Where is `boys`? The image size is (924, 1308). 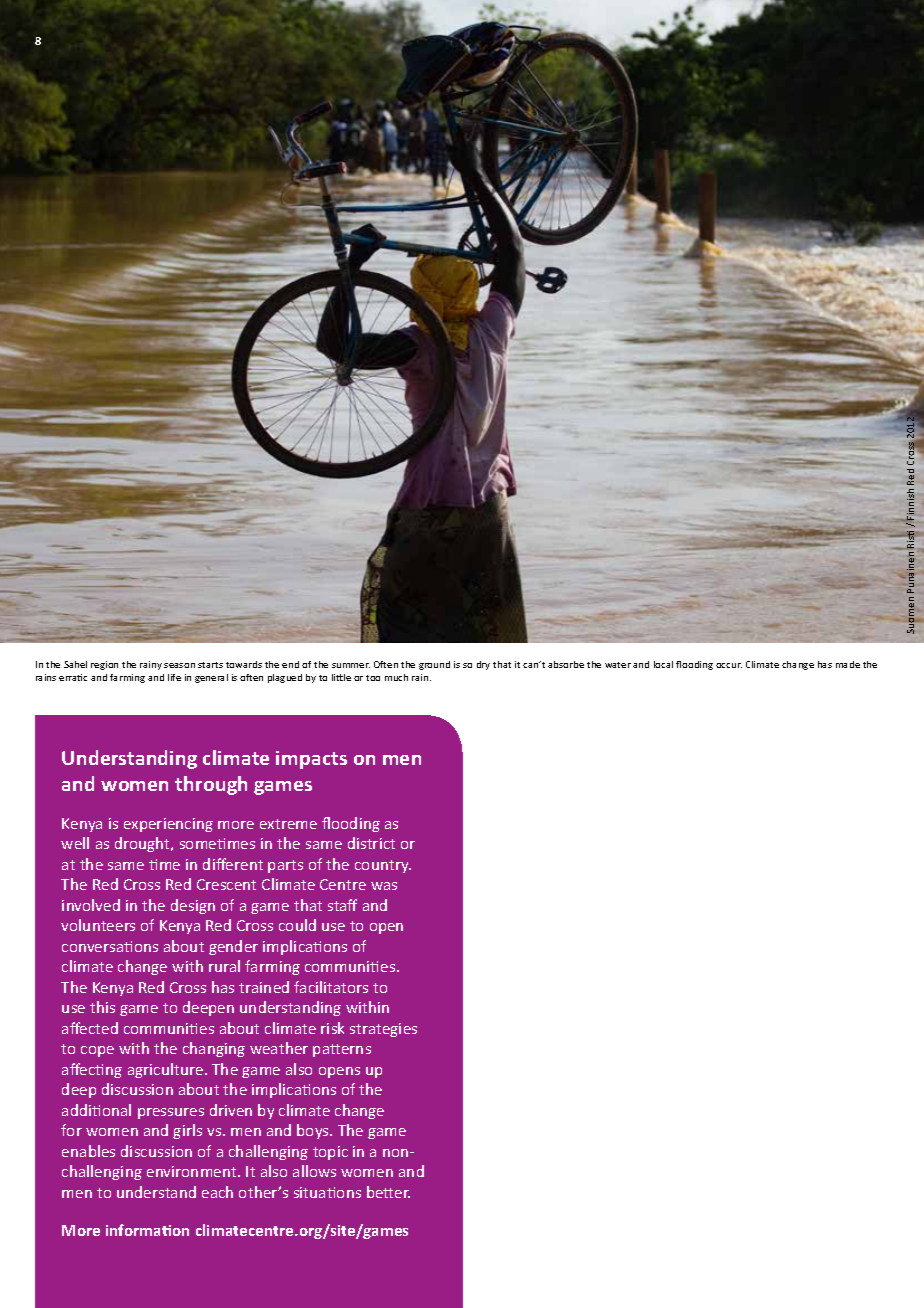
boys is located at coordinates (314, 1131).
